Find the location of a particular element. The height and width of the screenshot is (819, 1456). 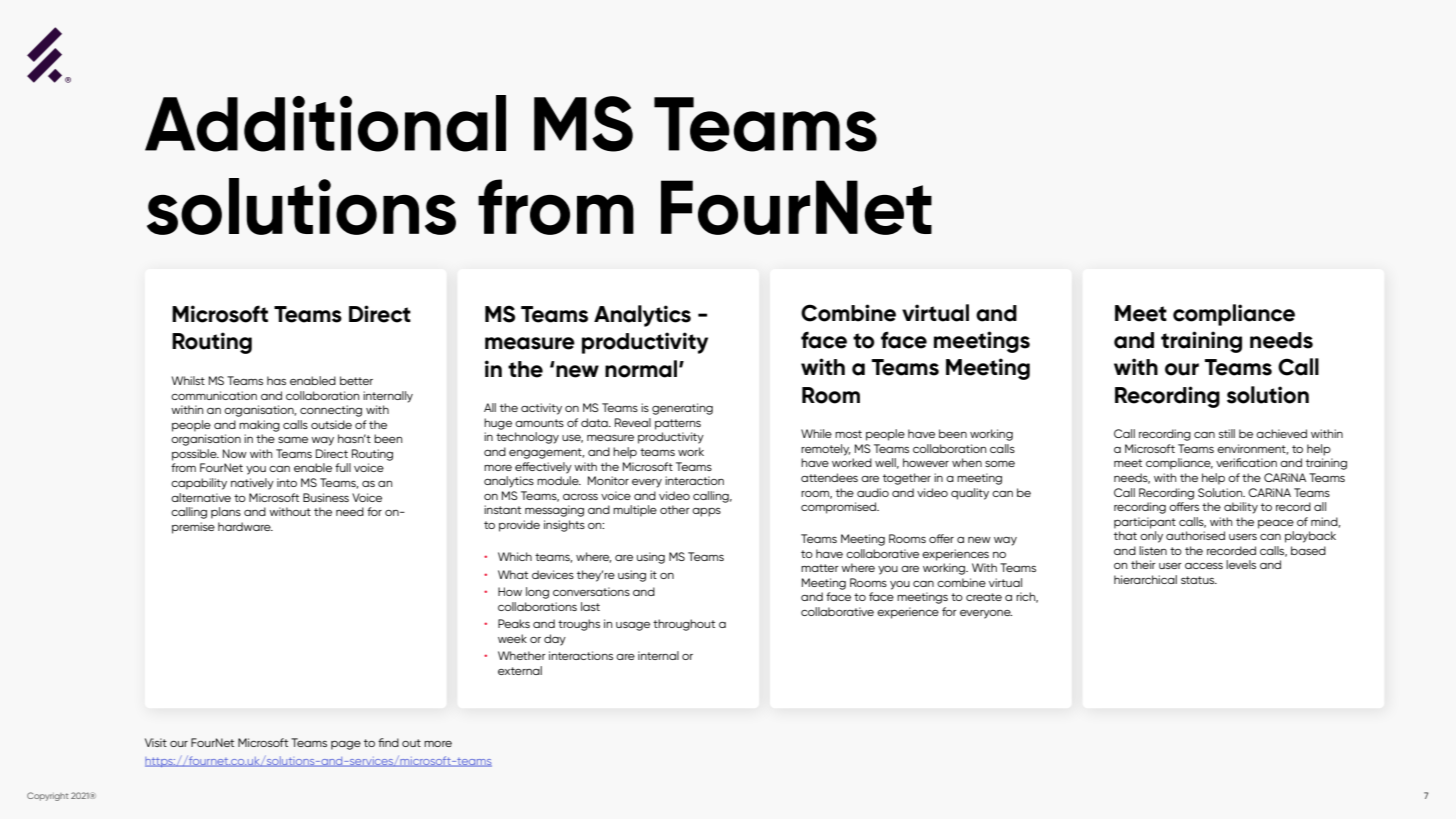

external is located at coordinates (520, 670).
